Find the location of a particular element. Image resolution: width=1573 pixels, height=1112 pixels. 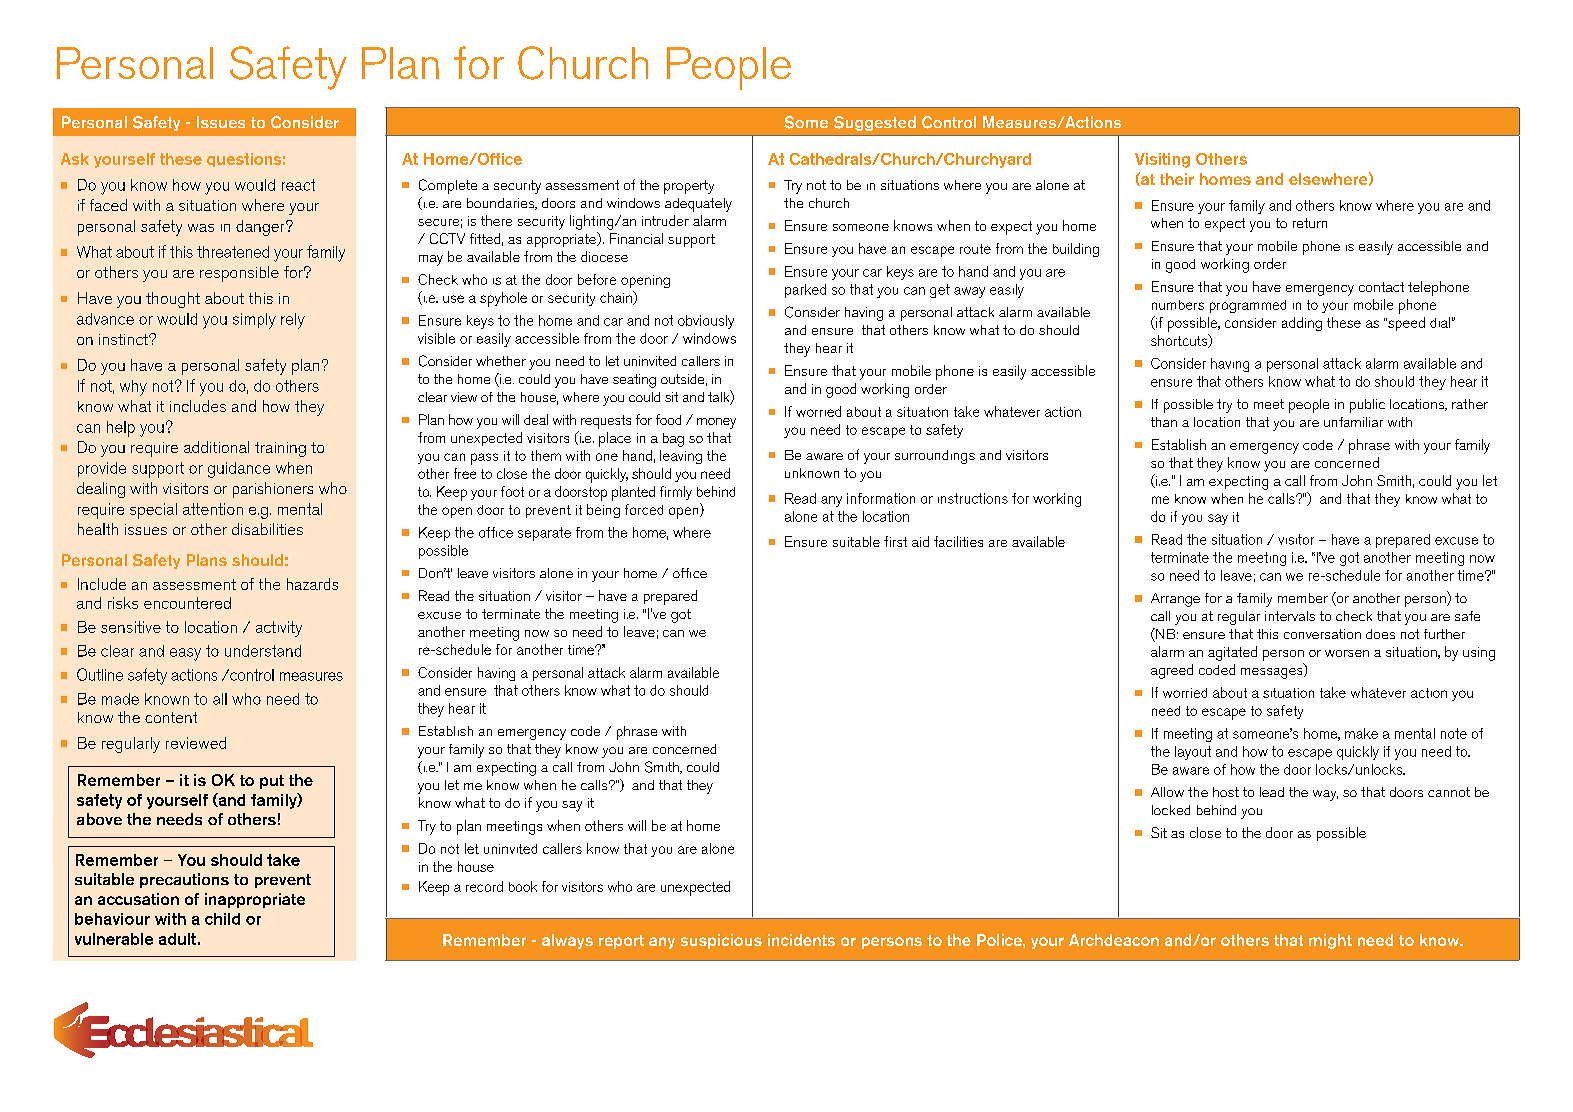

first is located at coordinates (895, 541).
